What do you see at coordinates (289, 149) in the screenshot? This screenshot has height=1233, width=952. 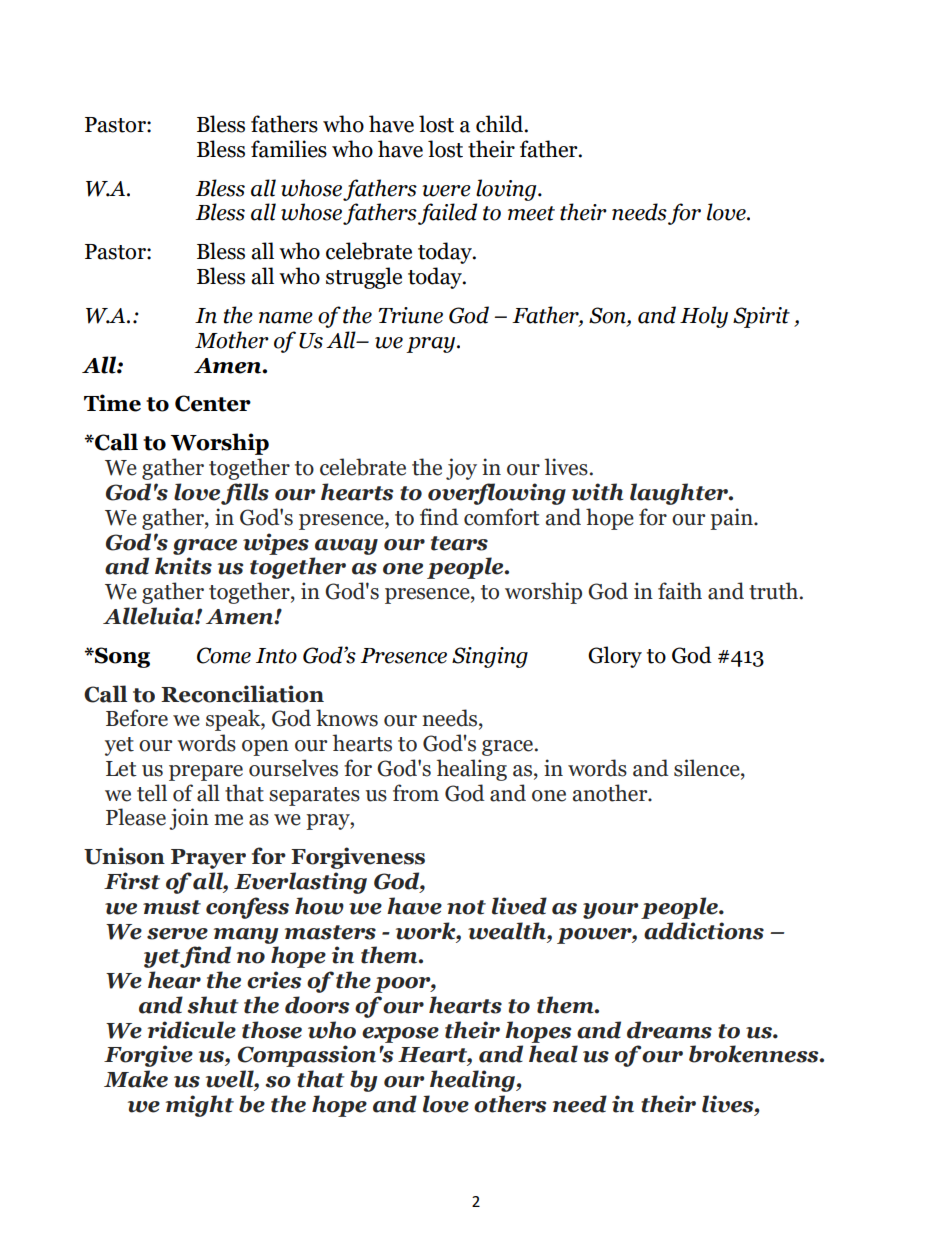 I see `families` at bounding box center [289, 149].
